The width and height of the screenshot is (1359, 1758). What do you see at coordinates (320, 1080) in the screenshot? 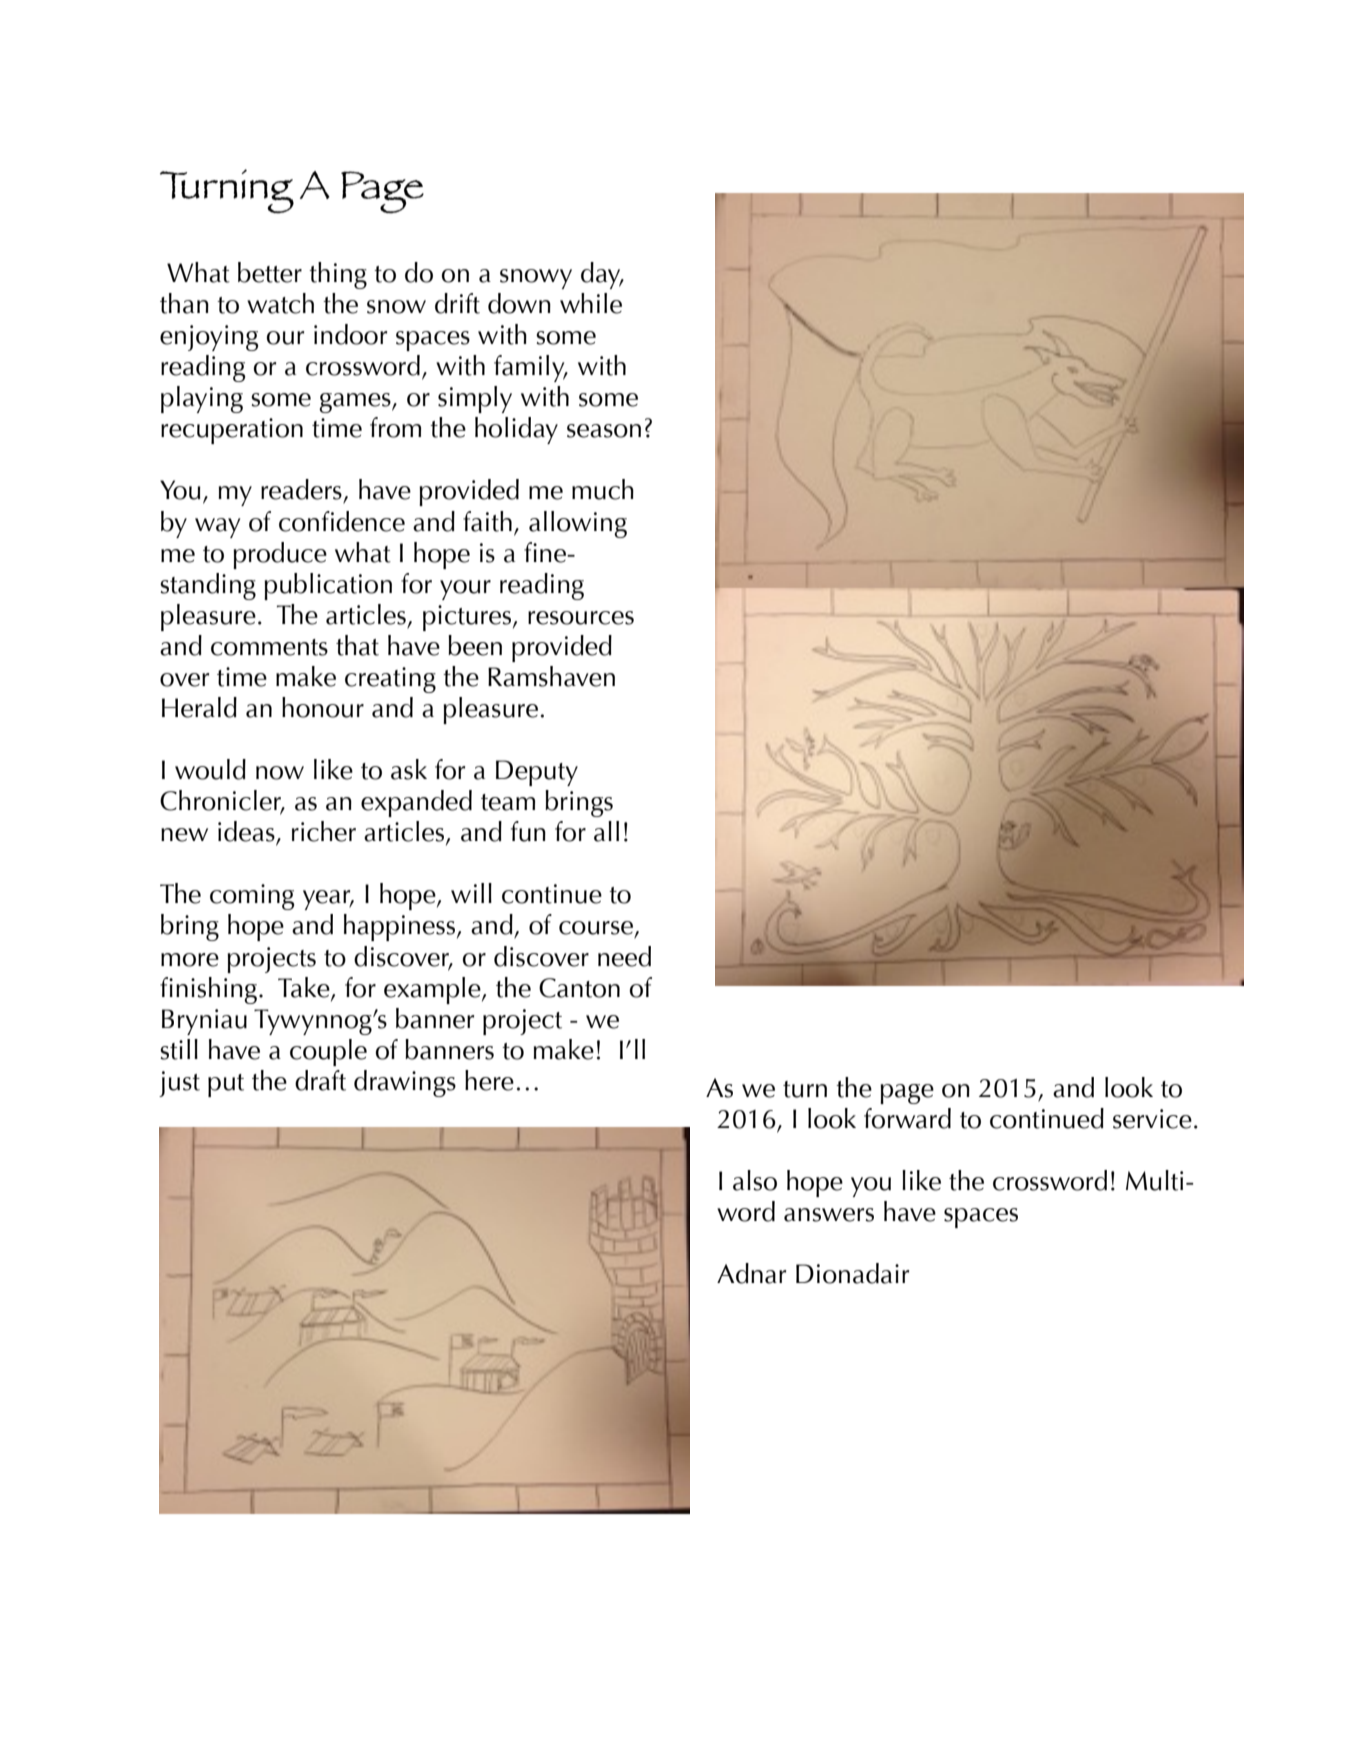
I see `draft` at bounding box center [320, 1080].
